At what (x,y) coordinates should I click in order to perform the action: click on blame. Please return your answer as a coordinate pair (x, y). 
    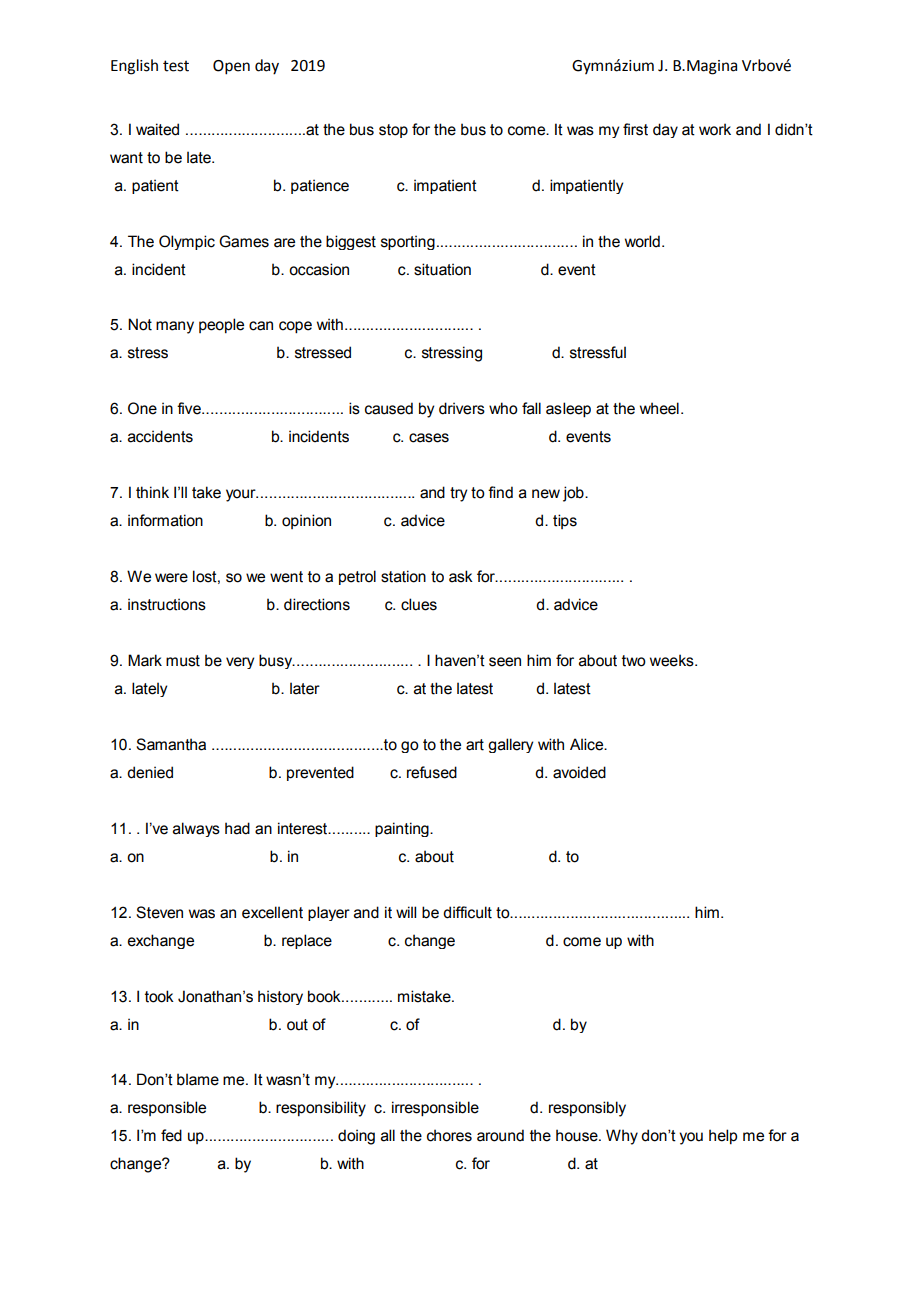
    Looking at the image, I should click on (198, 1079).
